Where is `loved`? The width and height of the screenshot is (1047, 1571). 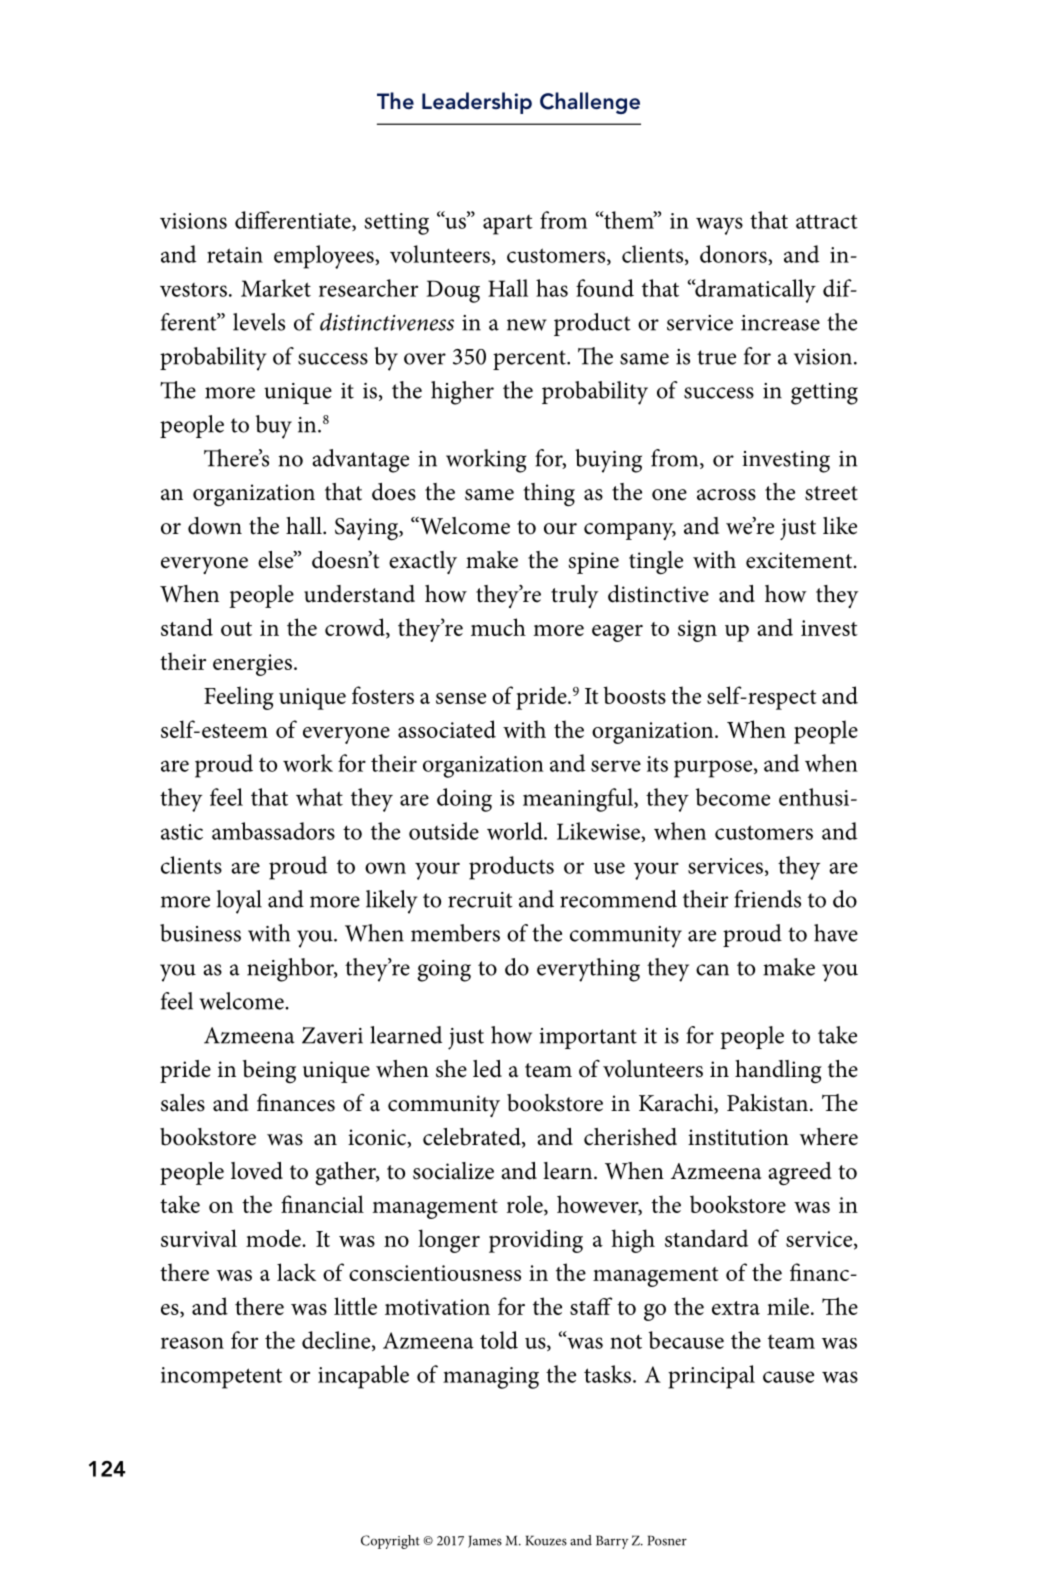
loved is located at coordinates (257, 1171).
